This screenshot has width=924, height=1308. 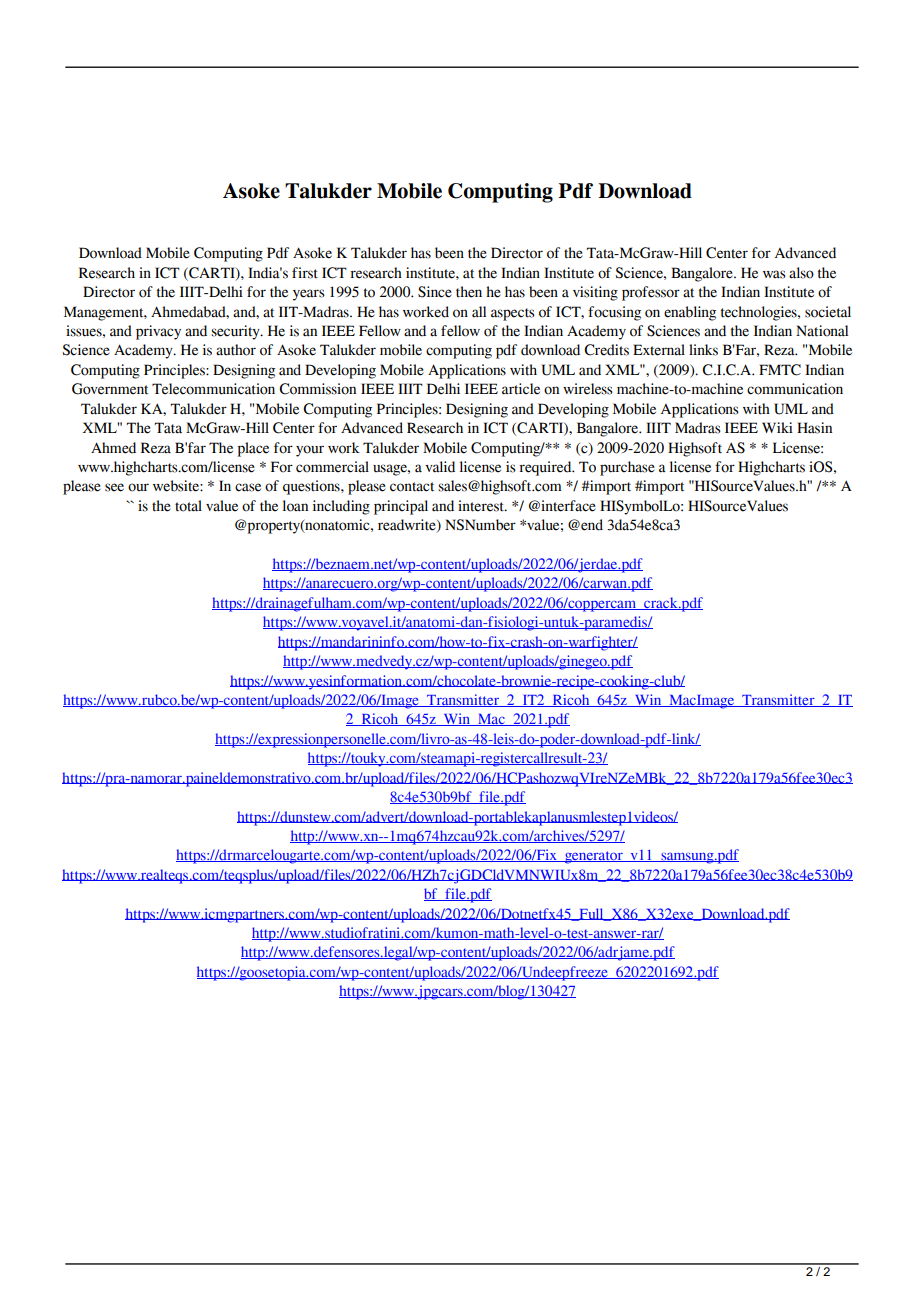 What do you see at coordinates (305, 273) in the screenshot?
I see `first` at bounding box center [305, 273].
